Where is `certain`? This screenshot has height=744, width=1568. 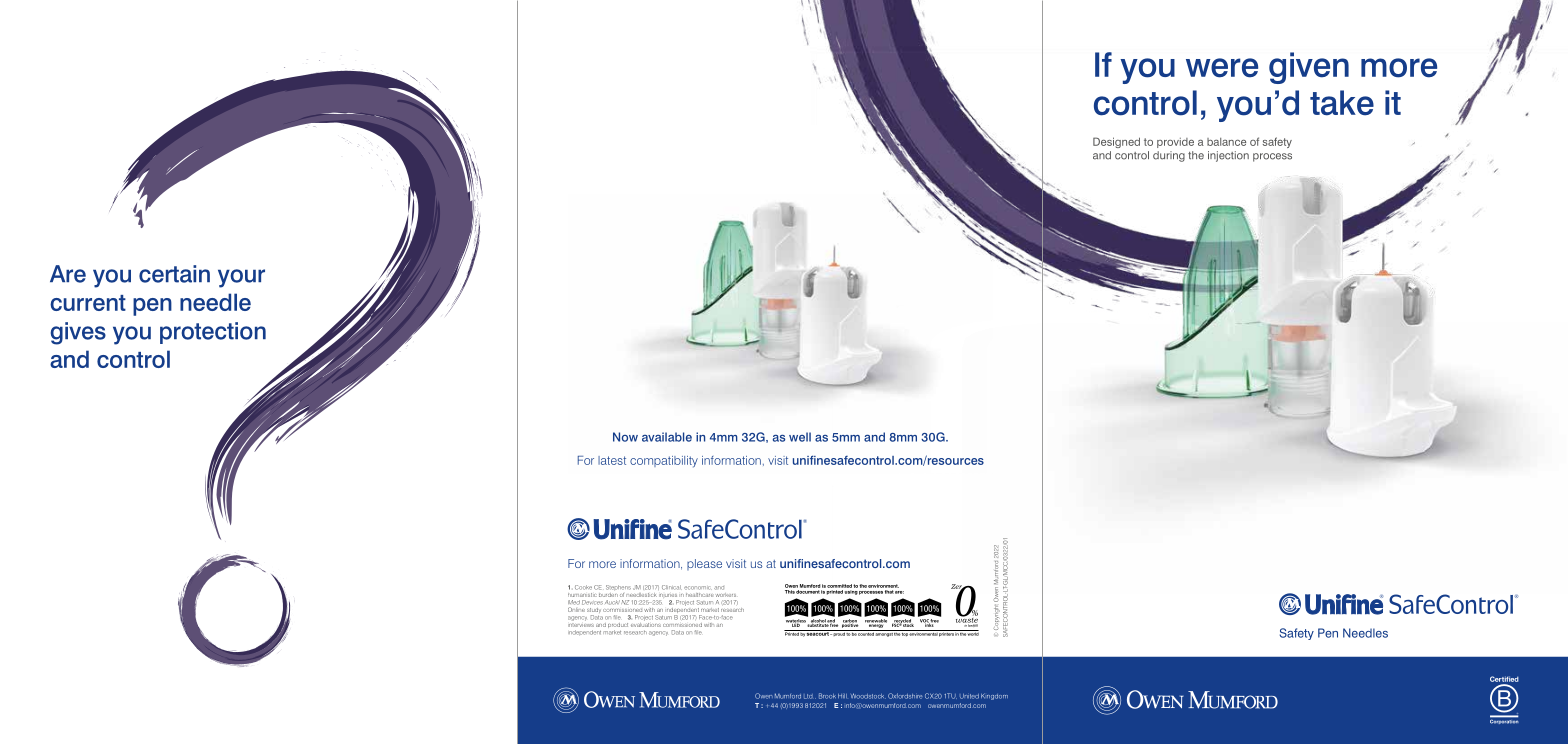
certain is located at coordinates (174, 274).
